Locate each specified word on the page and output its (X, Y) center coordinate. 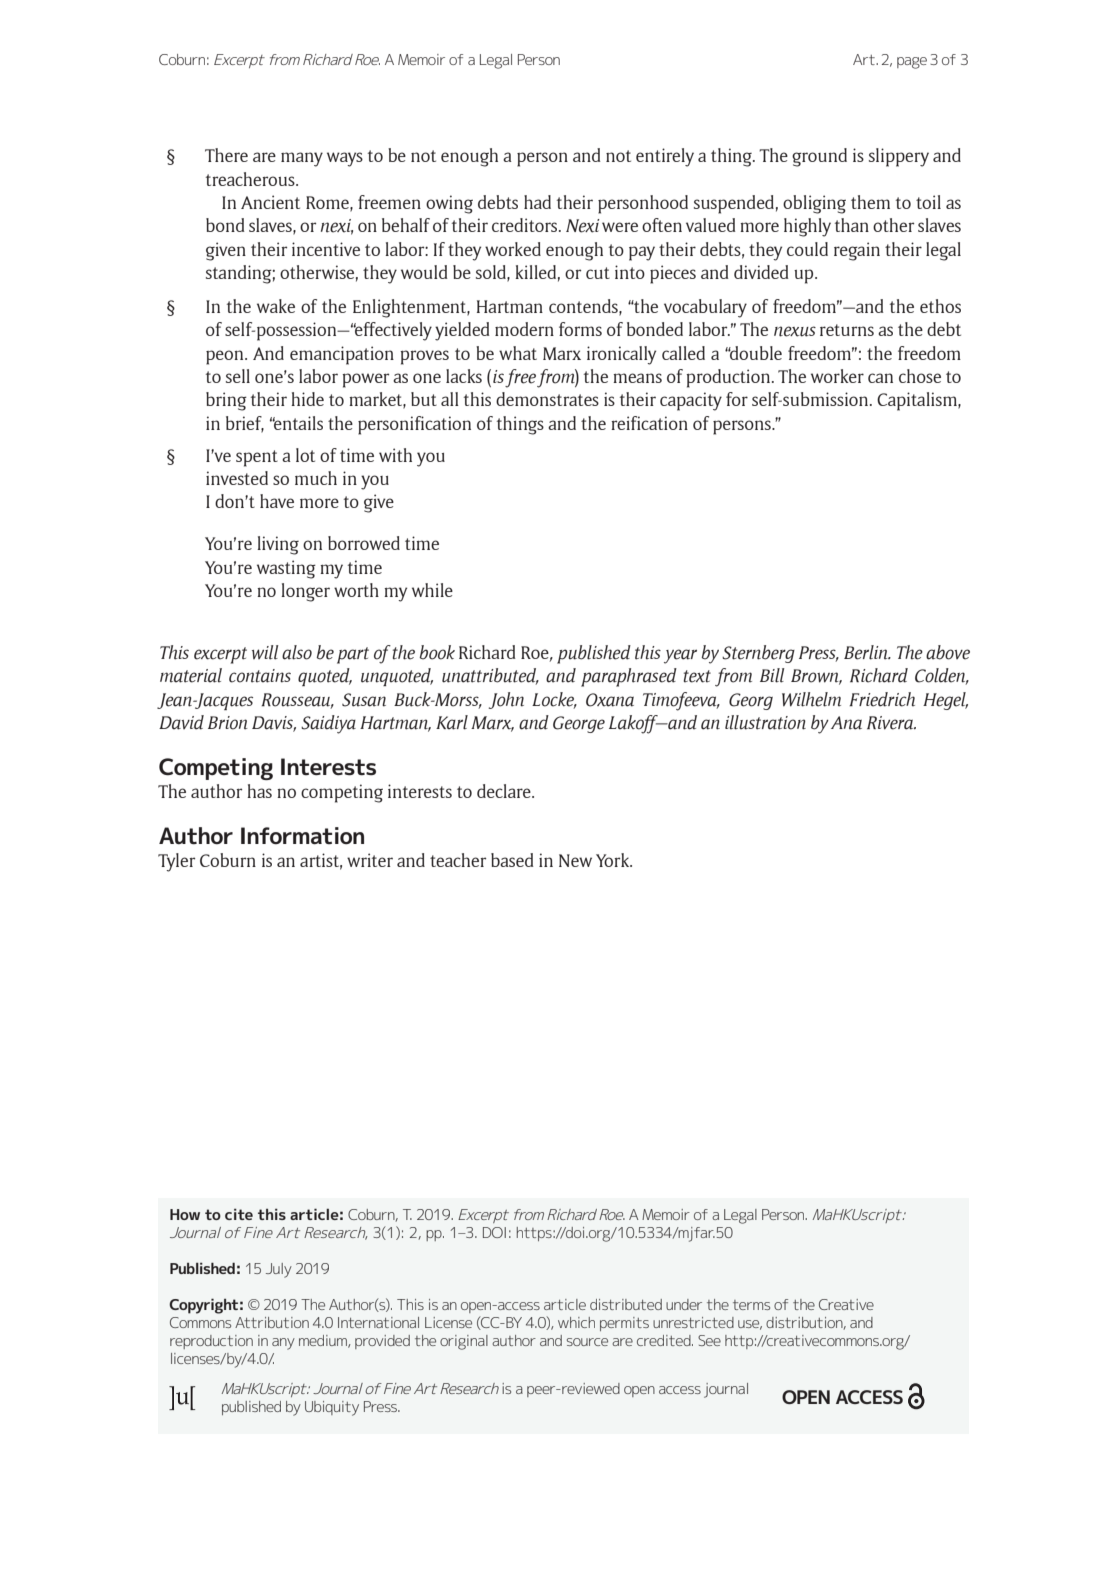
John (506, 700)
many (302, 159)
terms (751, 1305)
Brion (228, 723)
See (709, 1340)
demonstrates (547, 399)
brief (245, 424)
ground (819, 157)
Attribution (272, 1322)
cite (239, 1214)
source (587, 1342)
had (537, 202)
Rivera (891, 723)
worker (837, 376)
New (575, 860)
